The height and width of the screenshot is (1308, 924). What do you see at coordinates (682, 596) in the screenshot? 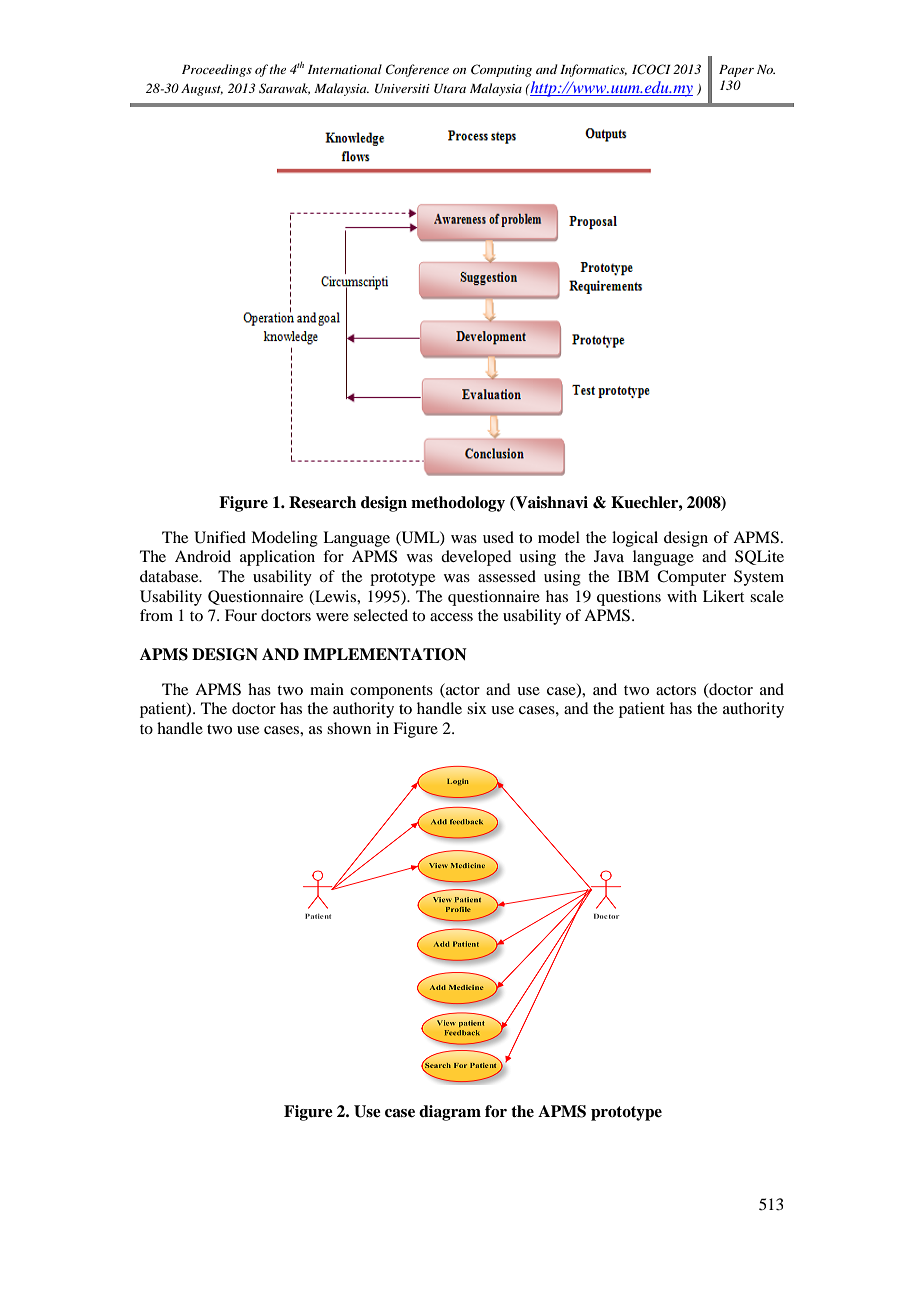
I see `with` at bounding box center [682, 596].
